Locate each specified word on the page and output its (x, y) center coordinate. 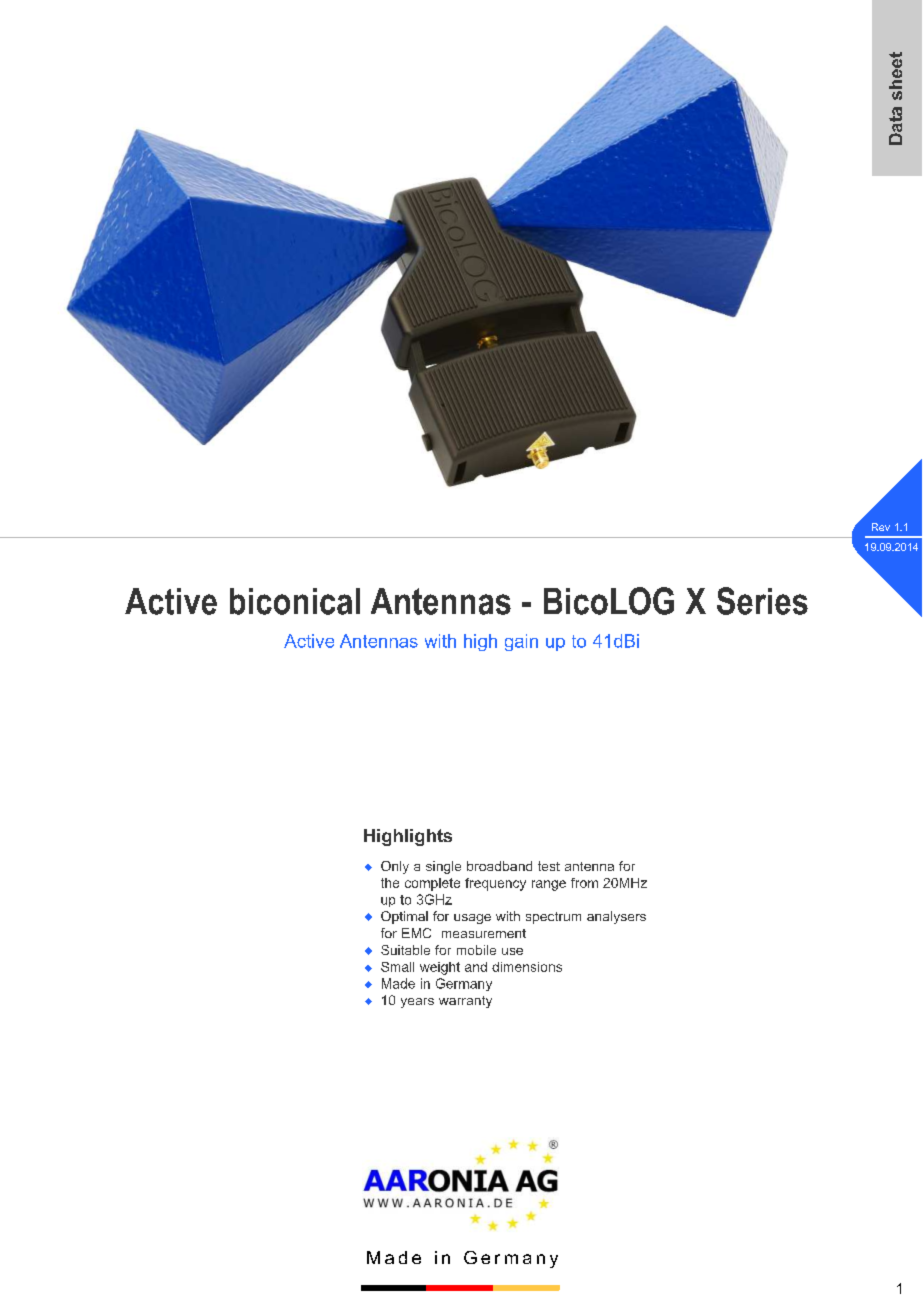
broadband (499, 866)
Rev (881, 527)
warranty (465, 1002)
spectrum (553, 918)
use (512, 951)
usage (472, 919)
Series (762, 601)
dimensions (527, 967)
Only (395, 867)
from (584, 883)
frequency (495, 884)
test (549, 866)
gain (521, 642)
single (443, 867)
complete (432, 884)
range (549, 885)
